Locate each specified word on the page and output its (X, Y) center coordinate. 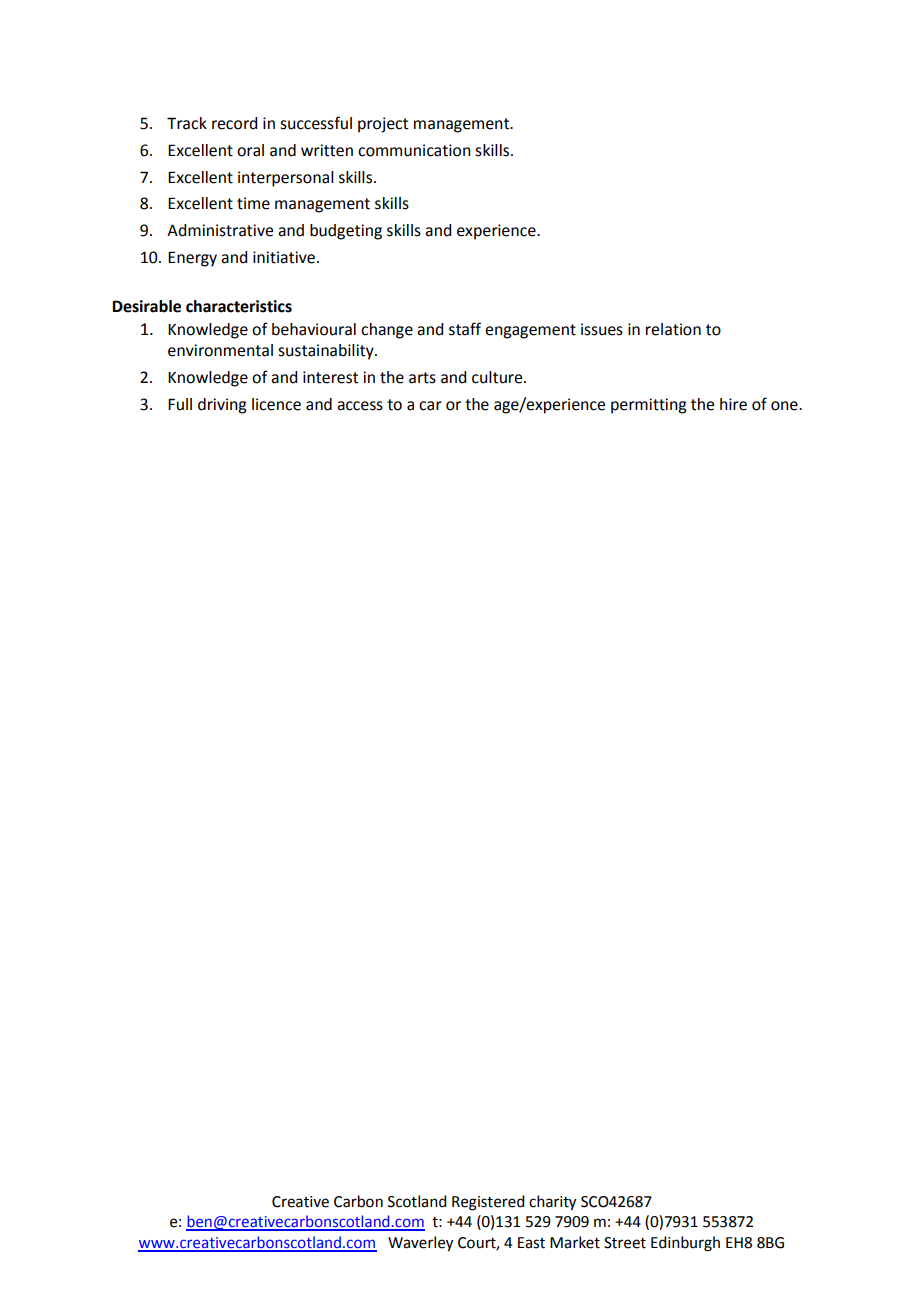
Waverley (420, 1244)
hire (733, 404)
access (360, 406)
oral (250, 150)
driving (222, 406)
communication (414, 150)
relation (673, 329)
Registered (488, 1203)
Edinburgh (685, 1244)
